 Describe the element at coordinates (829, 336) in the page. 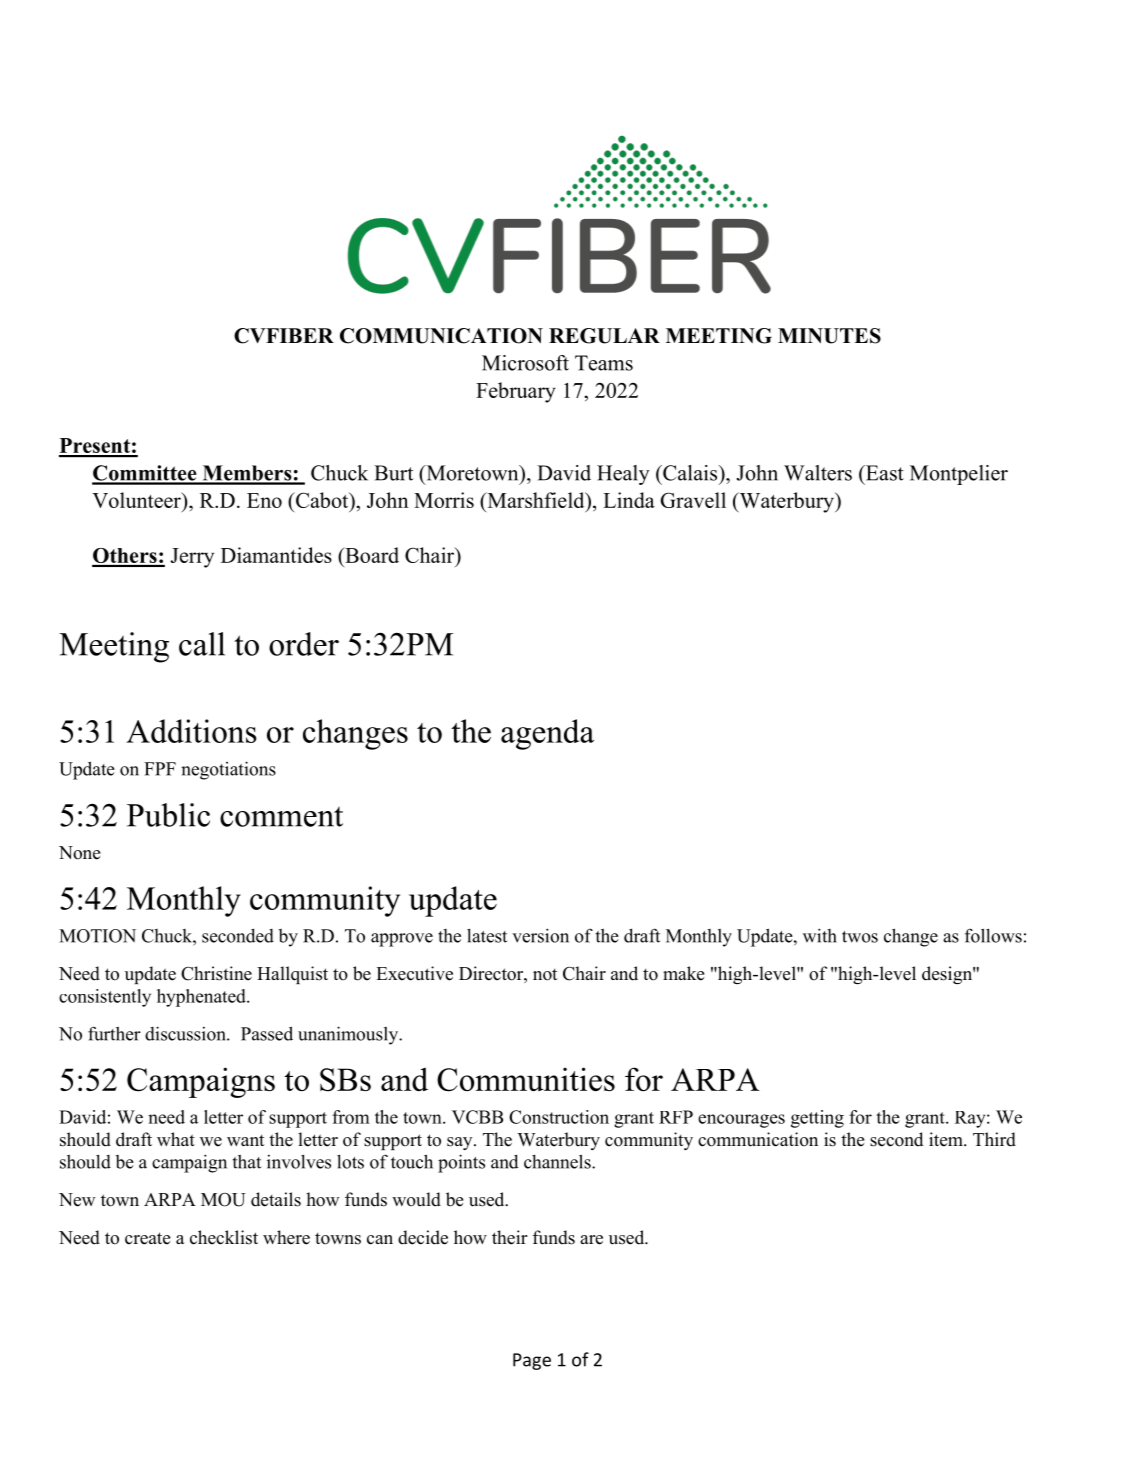

I see `MINUTES` at that location.
